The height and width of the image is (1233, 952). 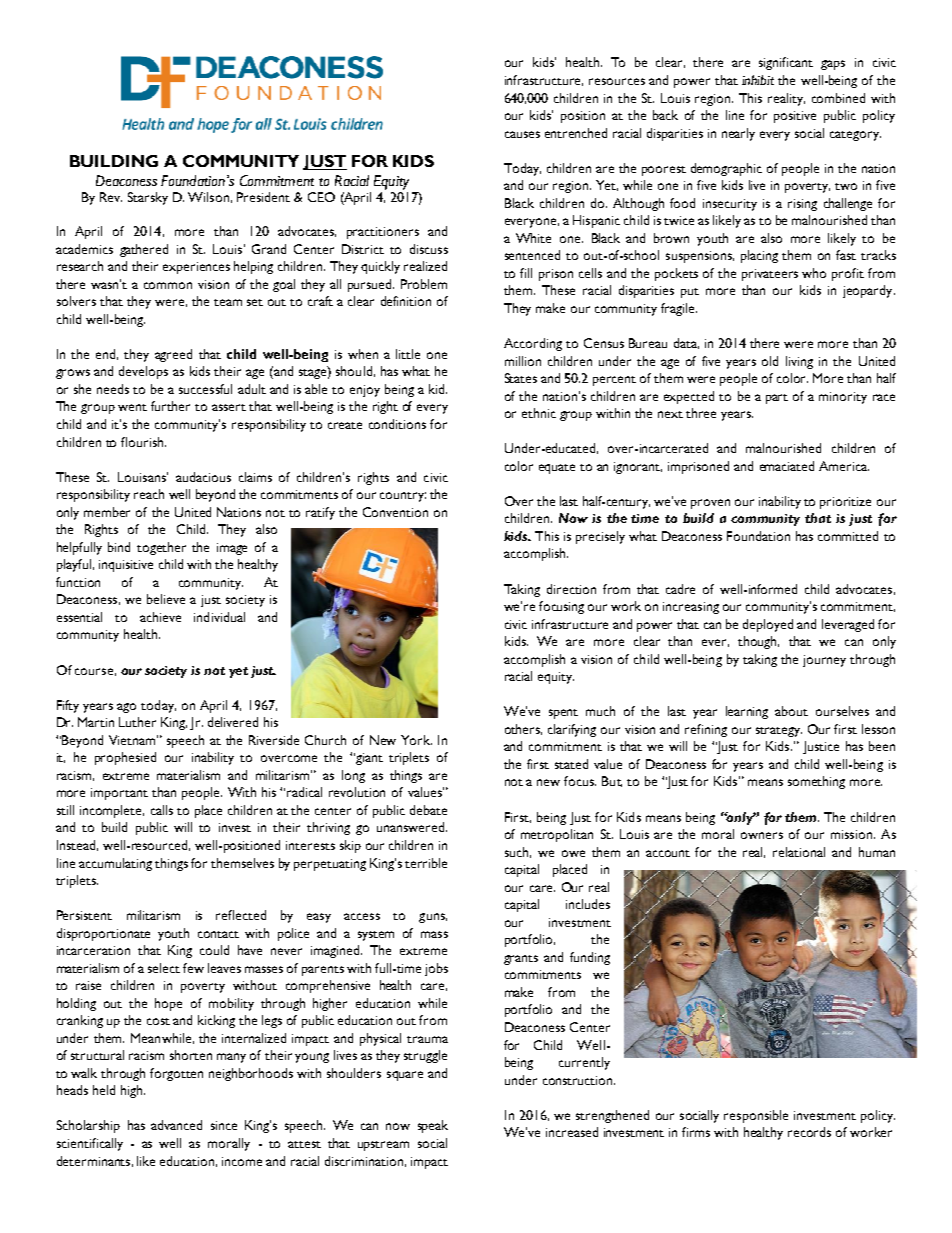 What do you see at coordinates (795, 117) in the image?
I see `positive` at bounding box center [795, 117].
